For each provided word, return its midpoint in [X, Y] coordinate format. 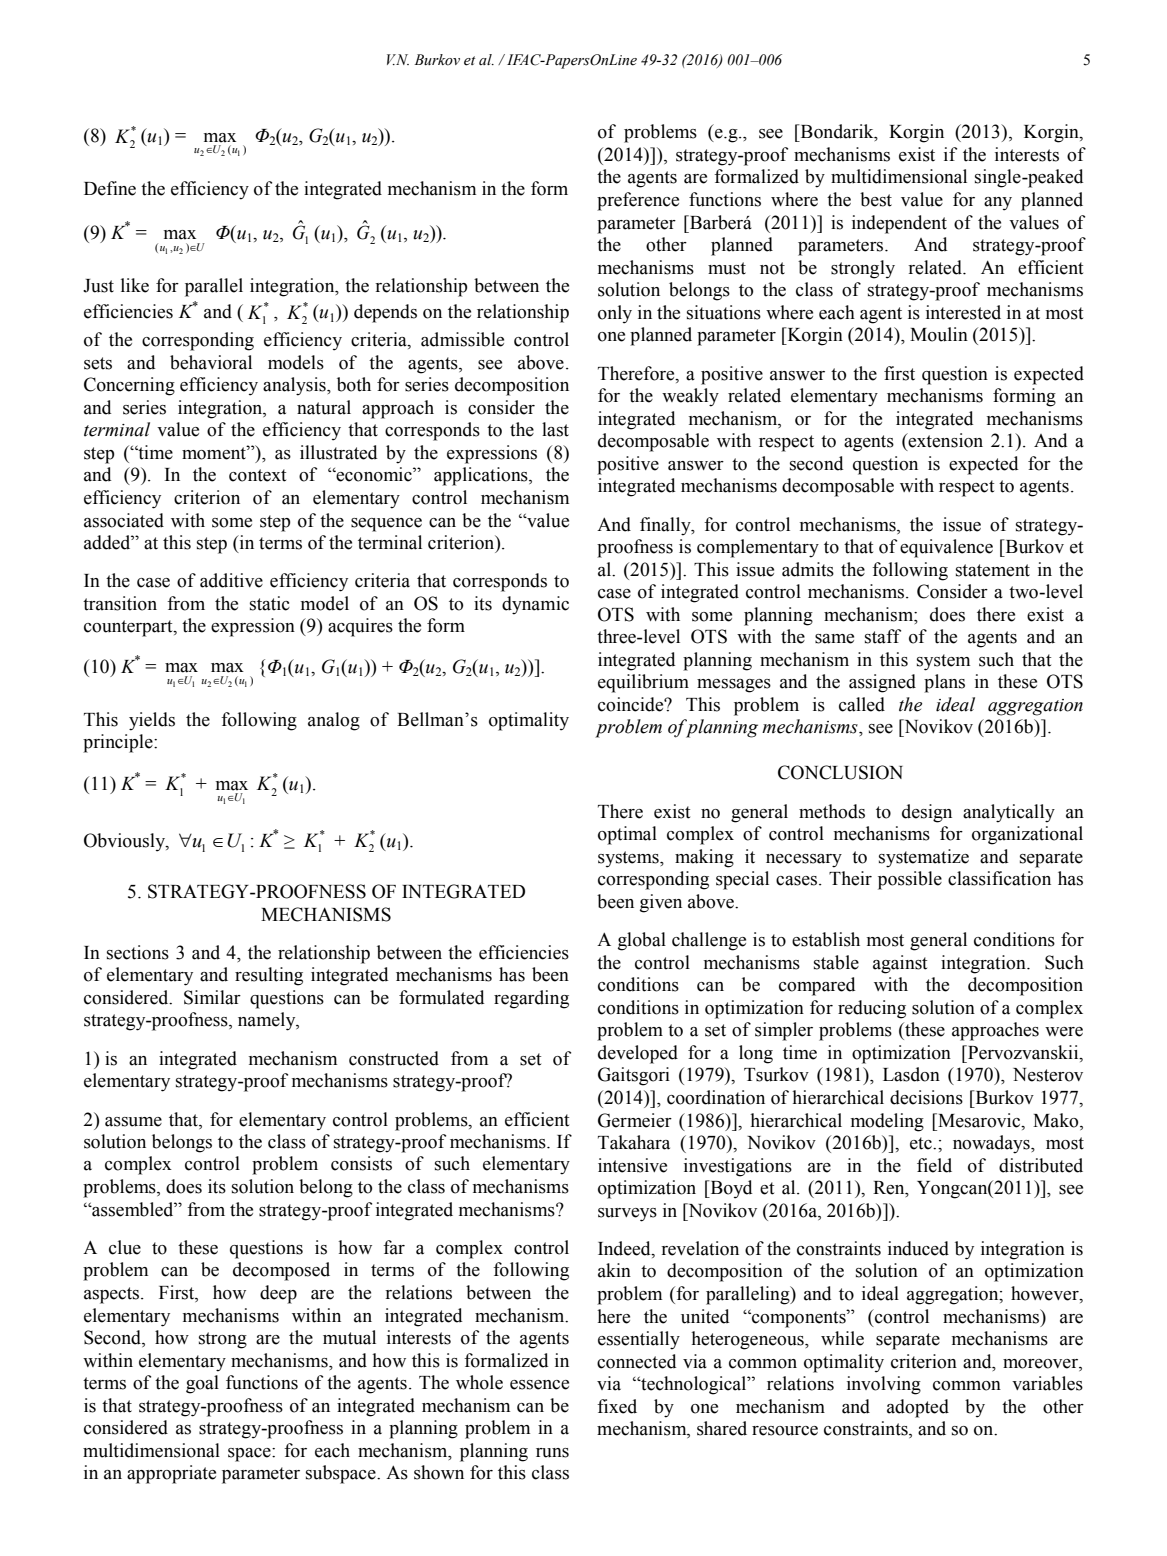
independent [899, 224]
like [135, 285]
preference [638, 201]
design [927, 813]
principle [119, 743]
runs [552, 1453]
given [661, 903]
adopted [918, 1408]
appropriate [171, 1474]
